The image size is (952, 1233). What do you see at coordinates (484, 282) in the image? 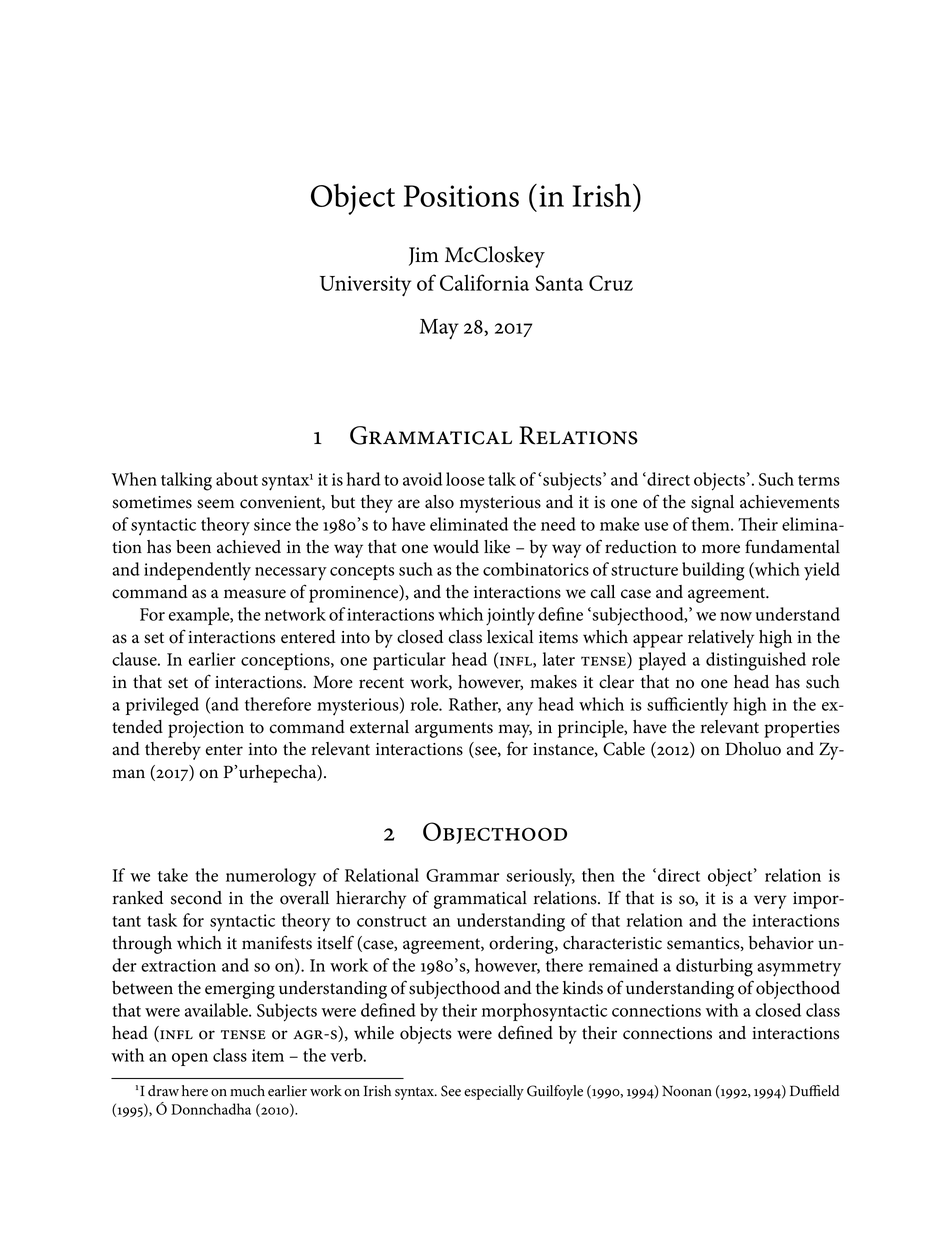
I see `California` at bounding box center [484, 282].
